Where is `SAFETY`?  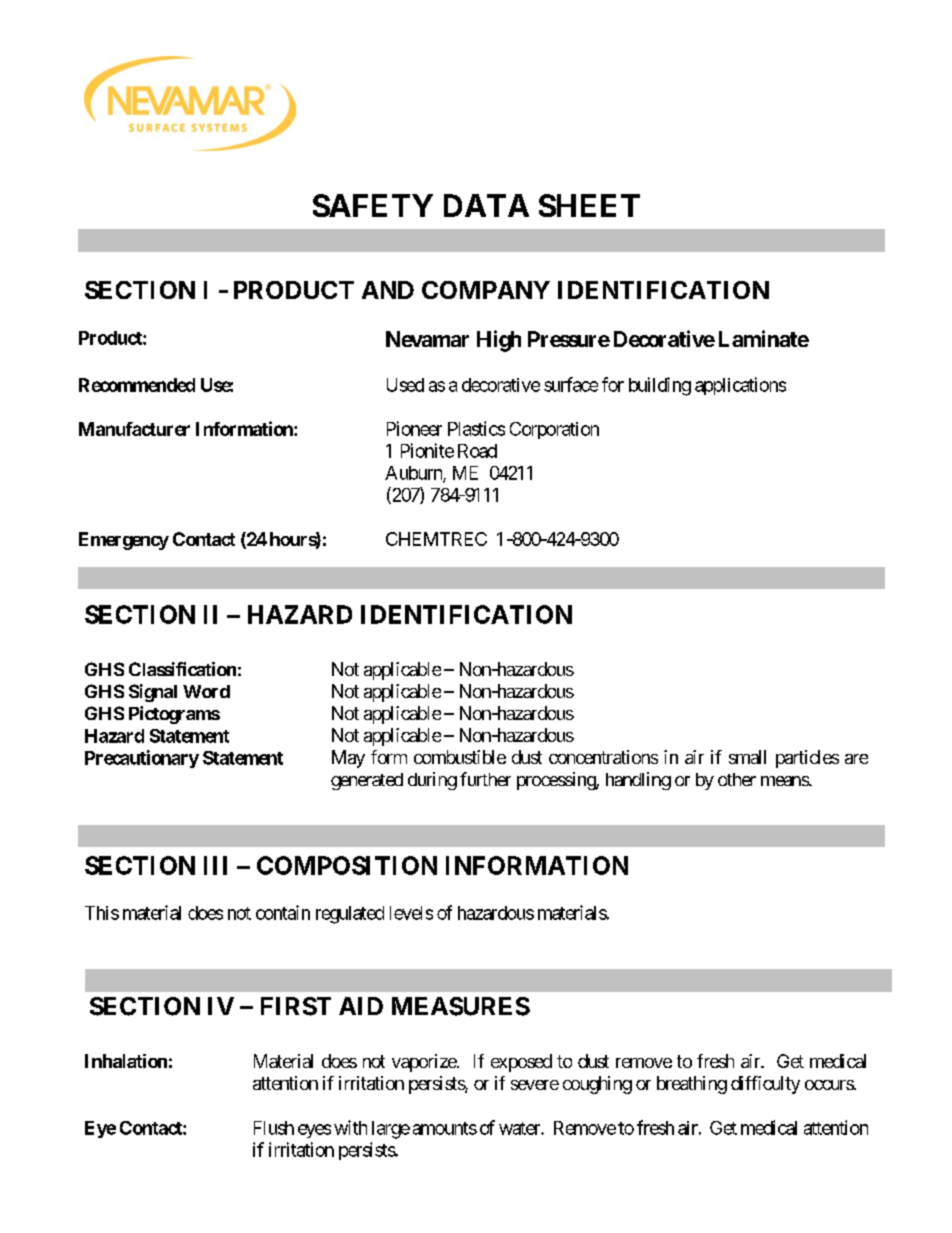 SAFETY is located at coordinates (373, 205).
